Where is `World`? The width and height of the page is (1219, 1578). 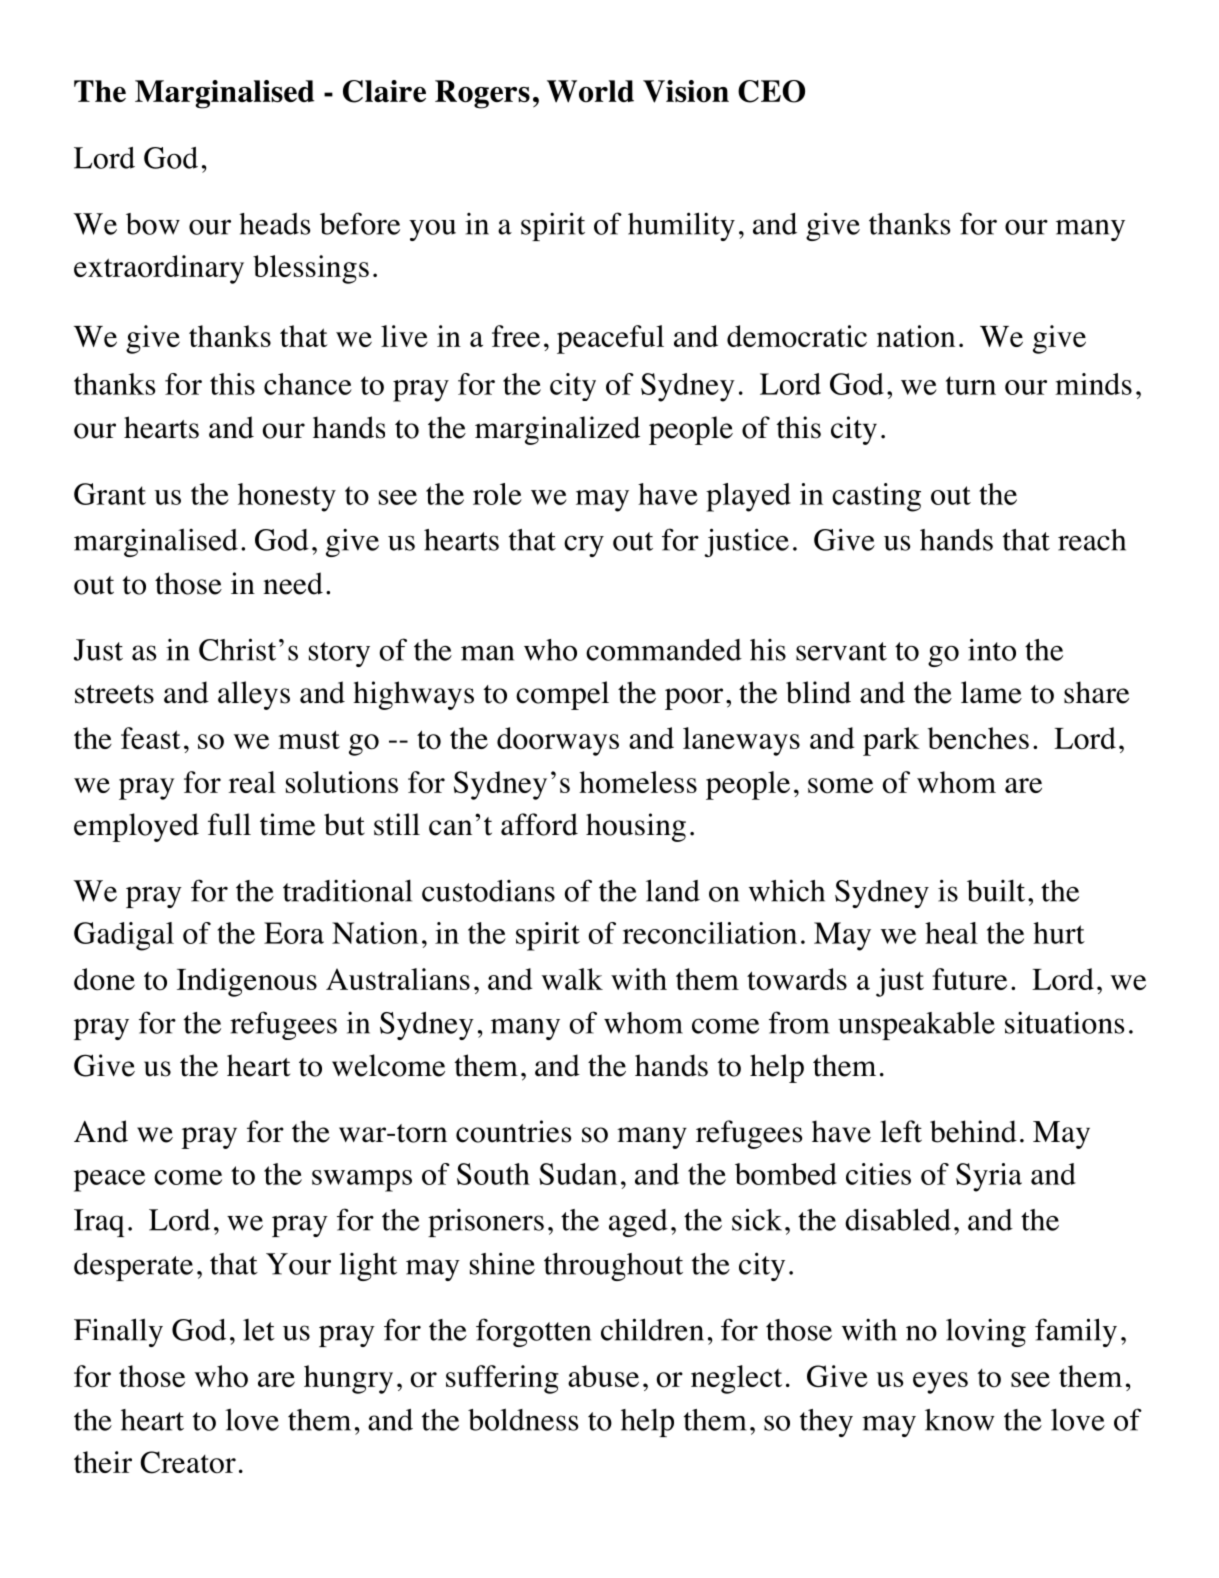 World is located at coordinates (590, 91).
